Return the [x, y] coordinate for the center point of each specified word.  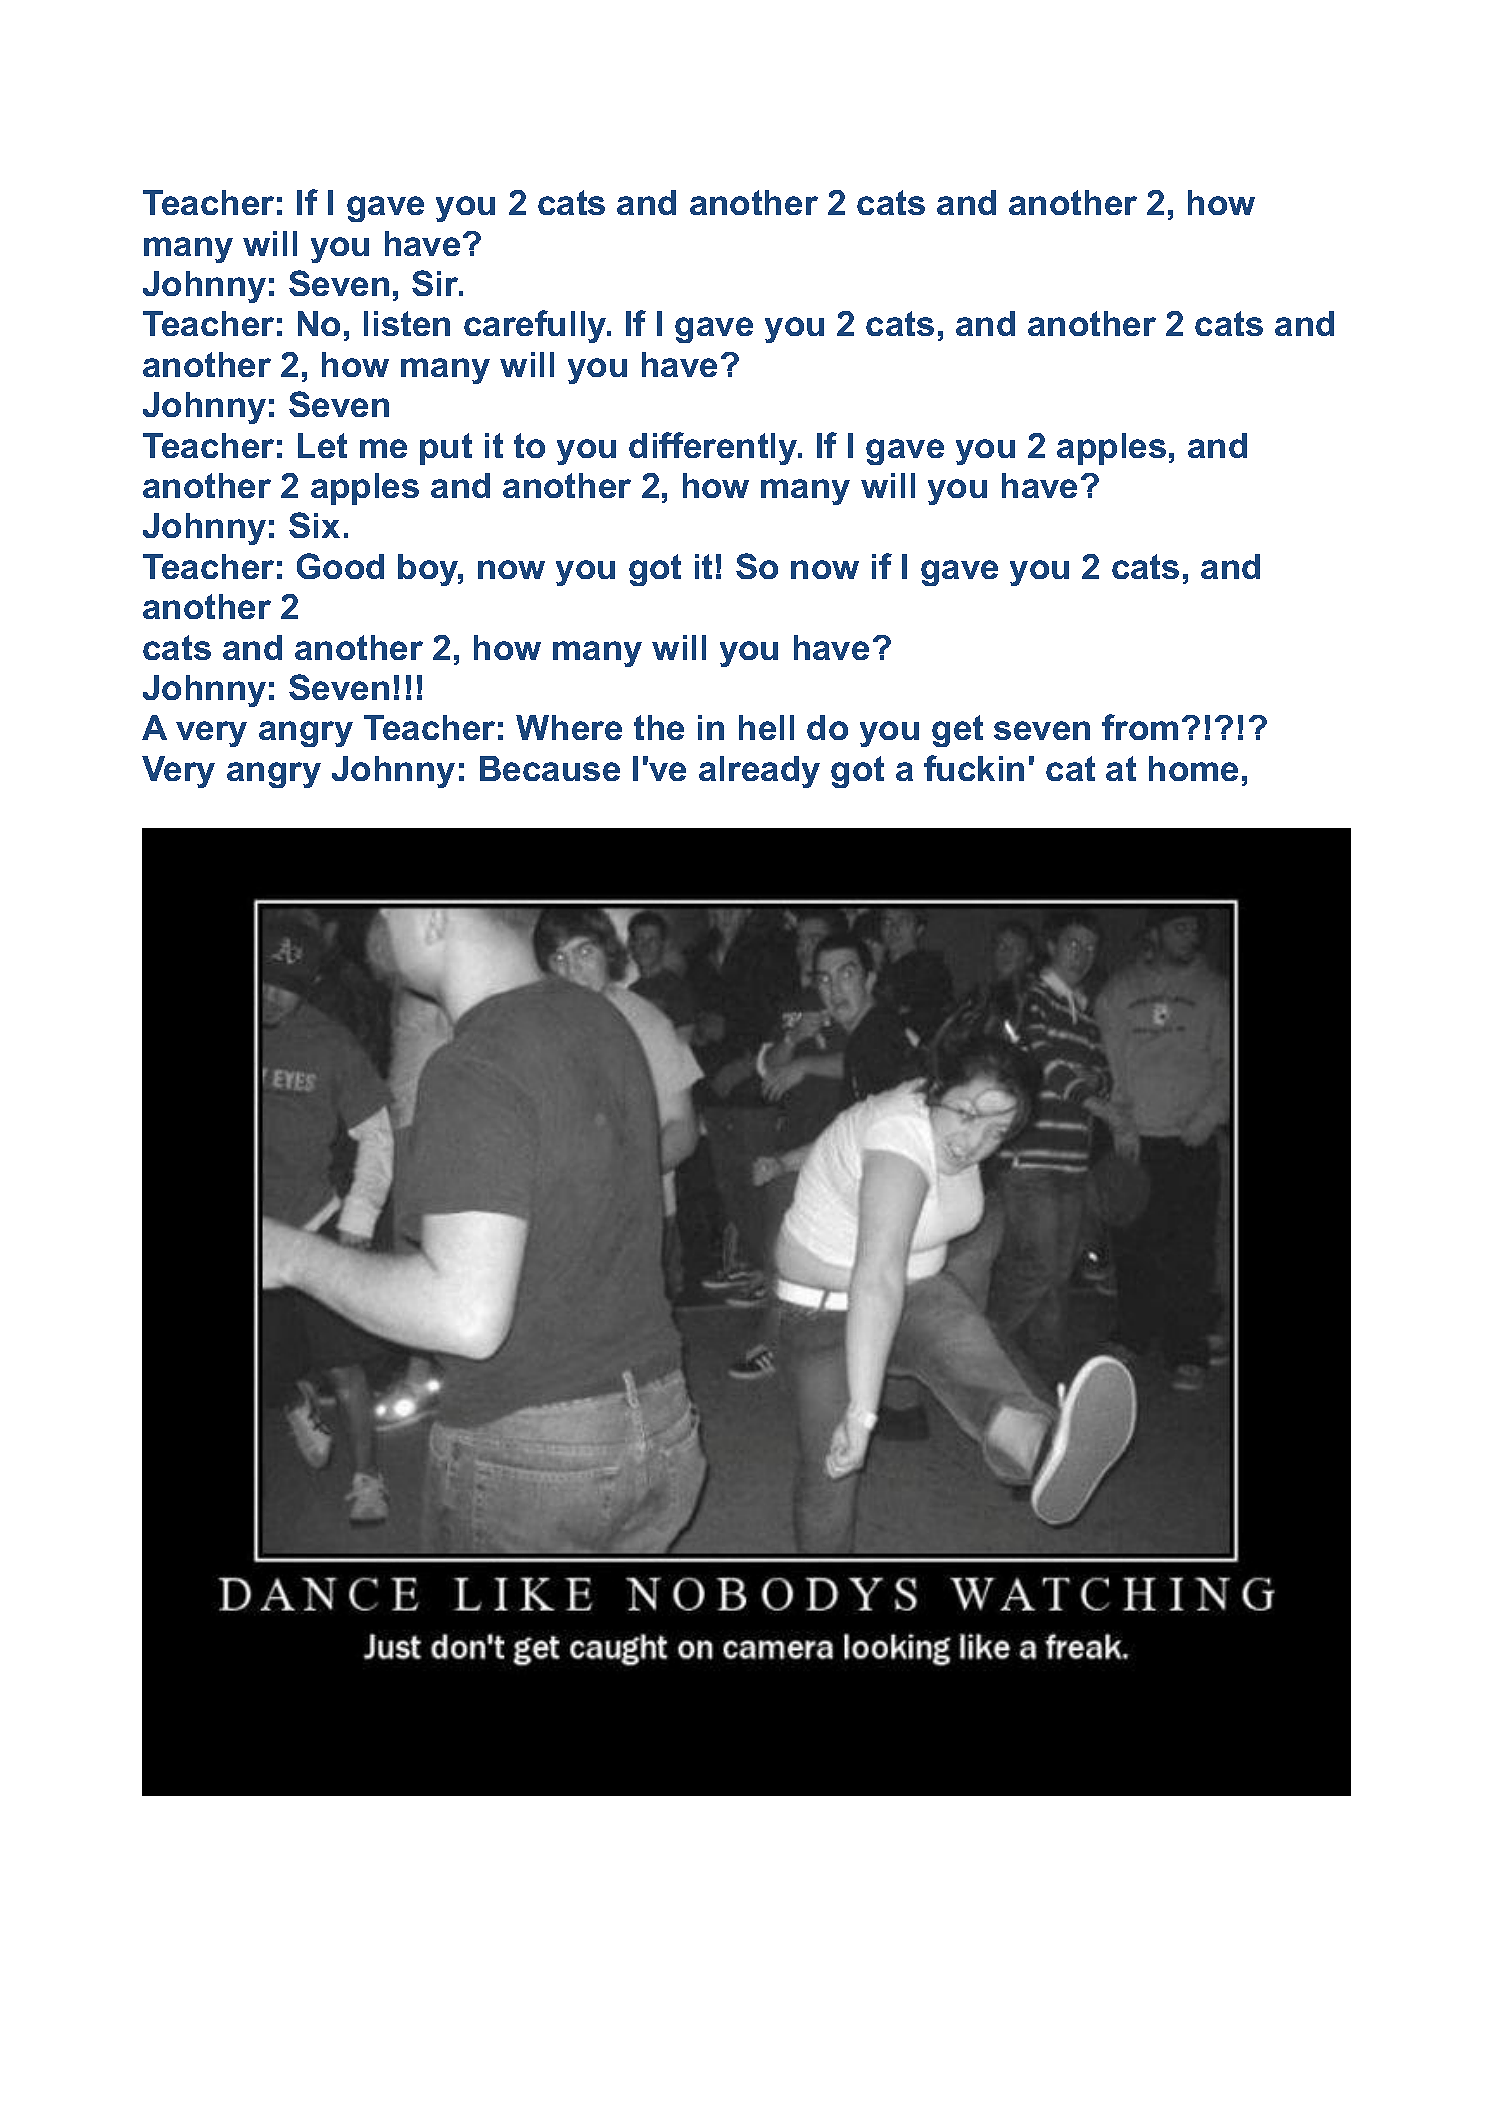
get [957, 731]
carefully [536, 326]
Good [340, 566]
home [1193, 768]
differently [714, 448]
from [1140, 727]
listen [407, 323]
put [446, 449]
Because [550, 768]
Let [322, 445]
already [759, 772]
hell [766, 727]
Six [314, 525]
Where [569, 727]
